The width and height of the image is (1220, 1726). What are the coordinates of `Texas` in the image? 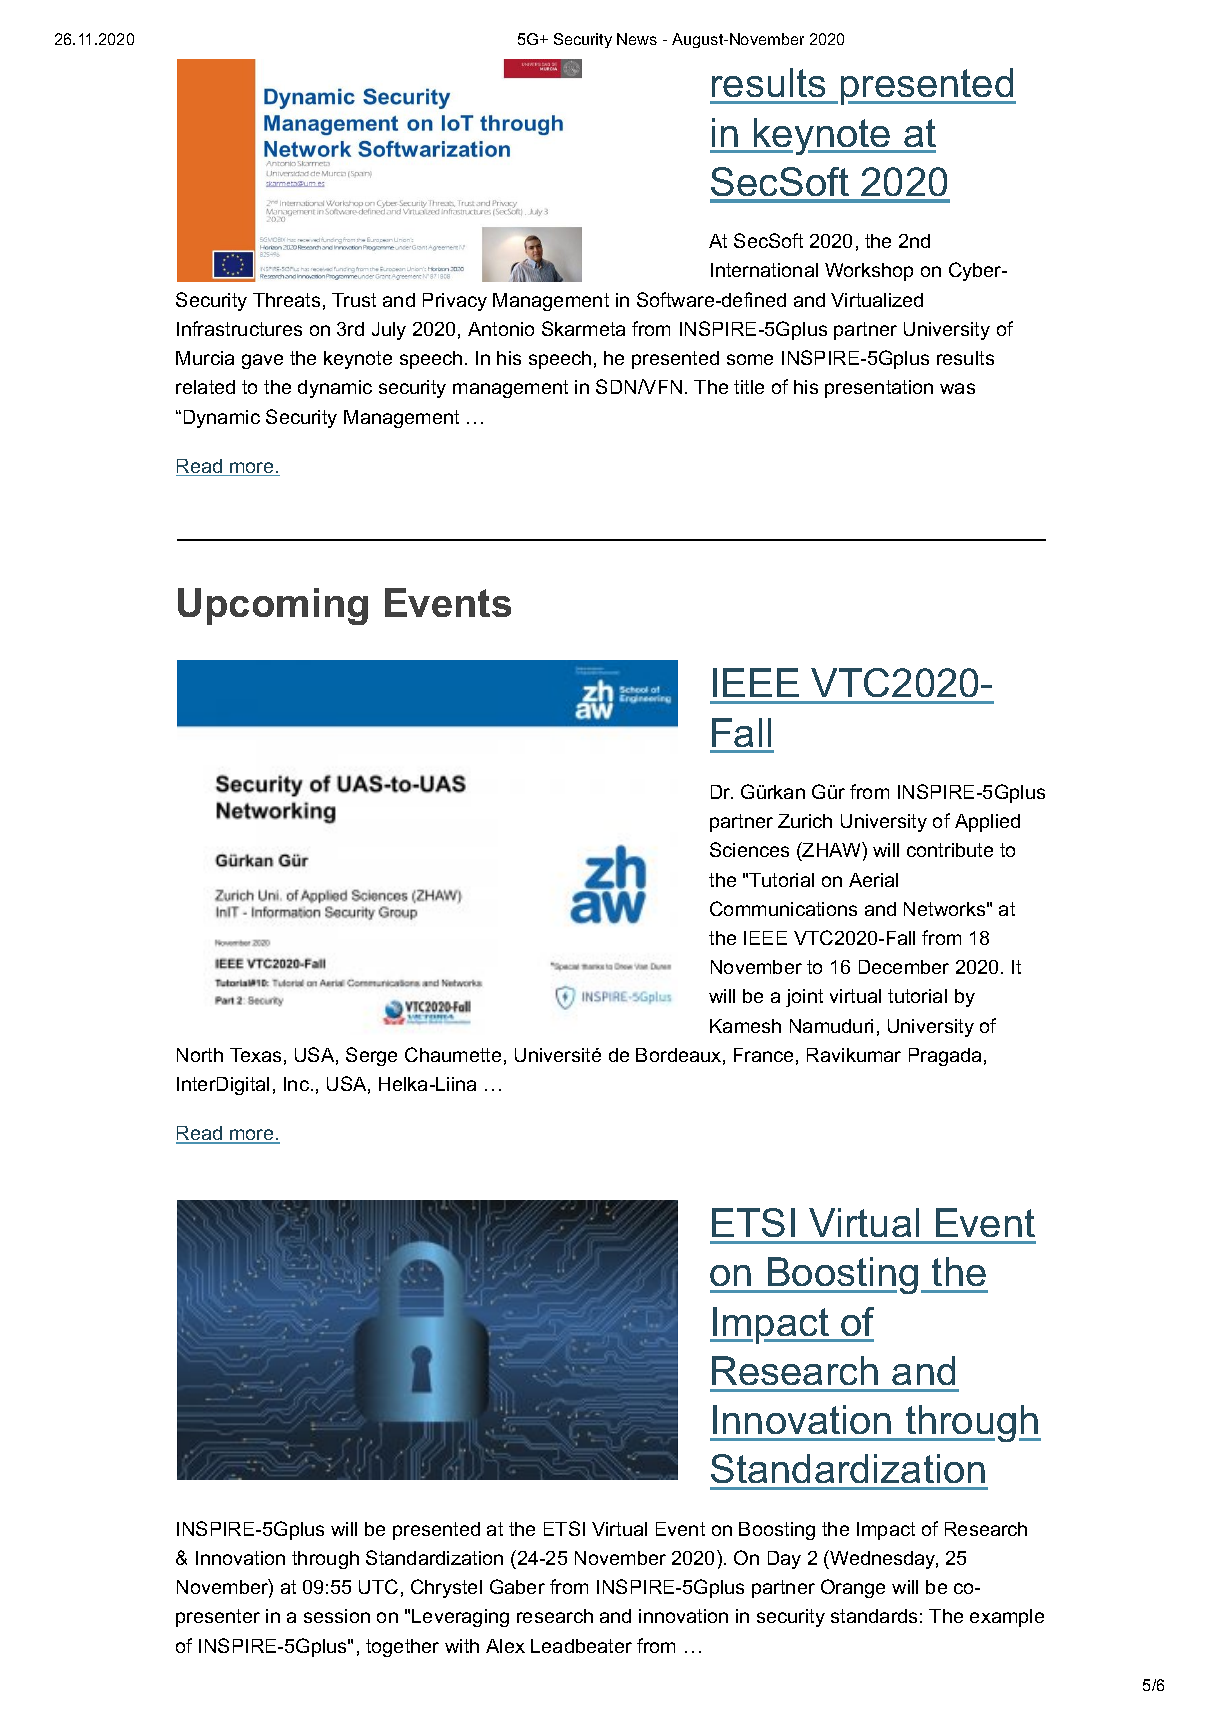 It's located at (255, 1055).
